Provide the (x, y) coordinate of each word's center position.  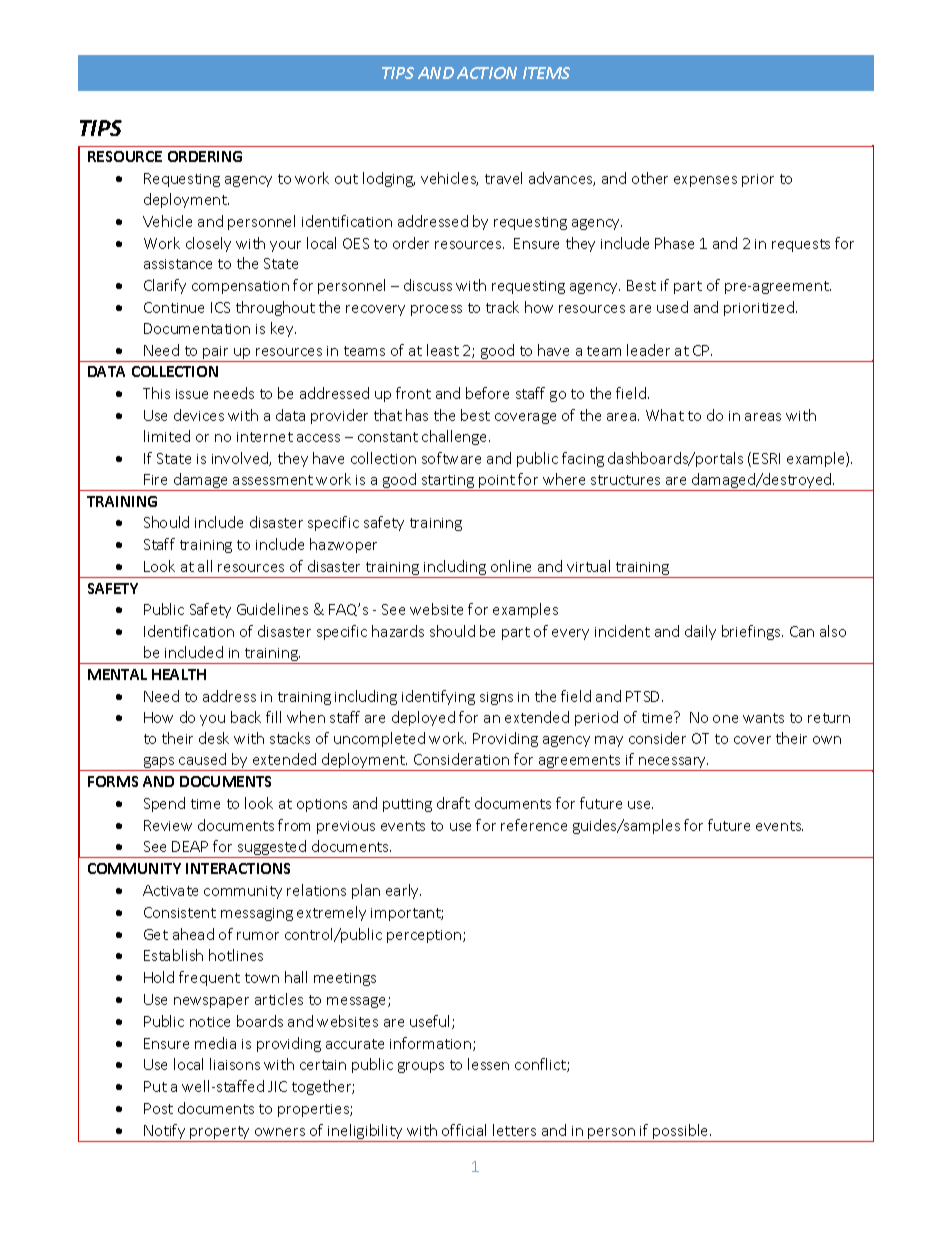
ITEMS (546, 73)
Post (158, 1108)
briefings (752, 632)
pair (217, 354)
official (464, 1130)
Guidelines (272, 609)
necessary (673, 764)
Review (168, 825)
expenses (705, 181)
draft (453, 803)
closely (208, 244)
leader (648, 350)
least (443, 350)
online (511, 566)
